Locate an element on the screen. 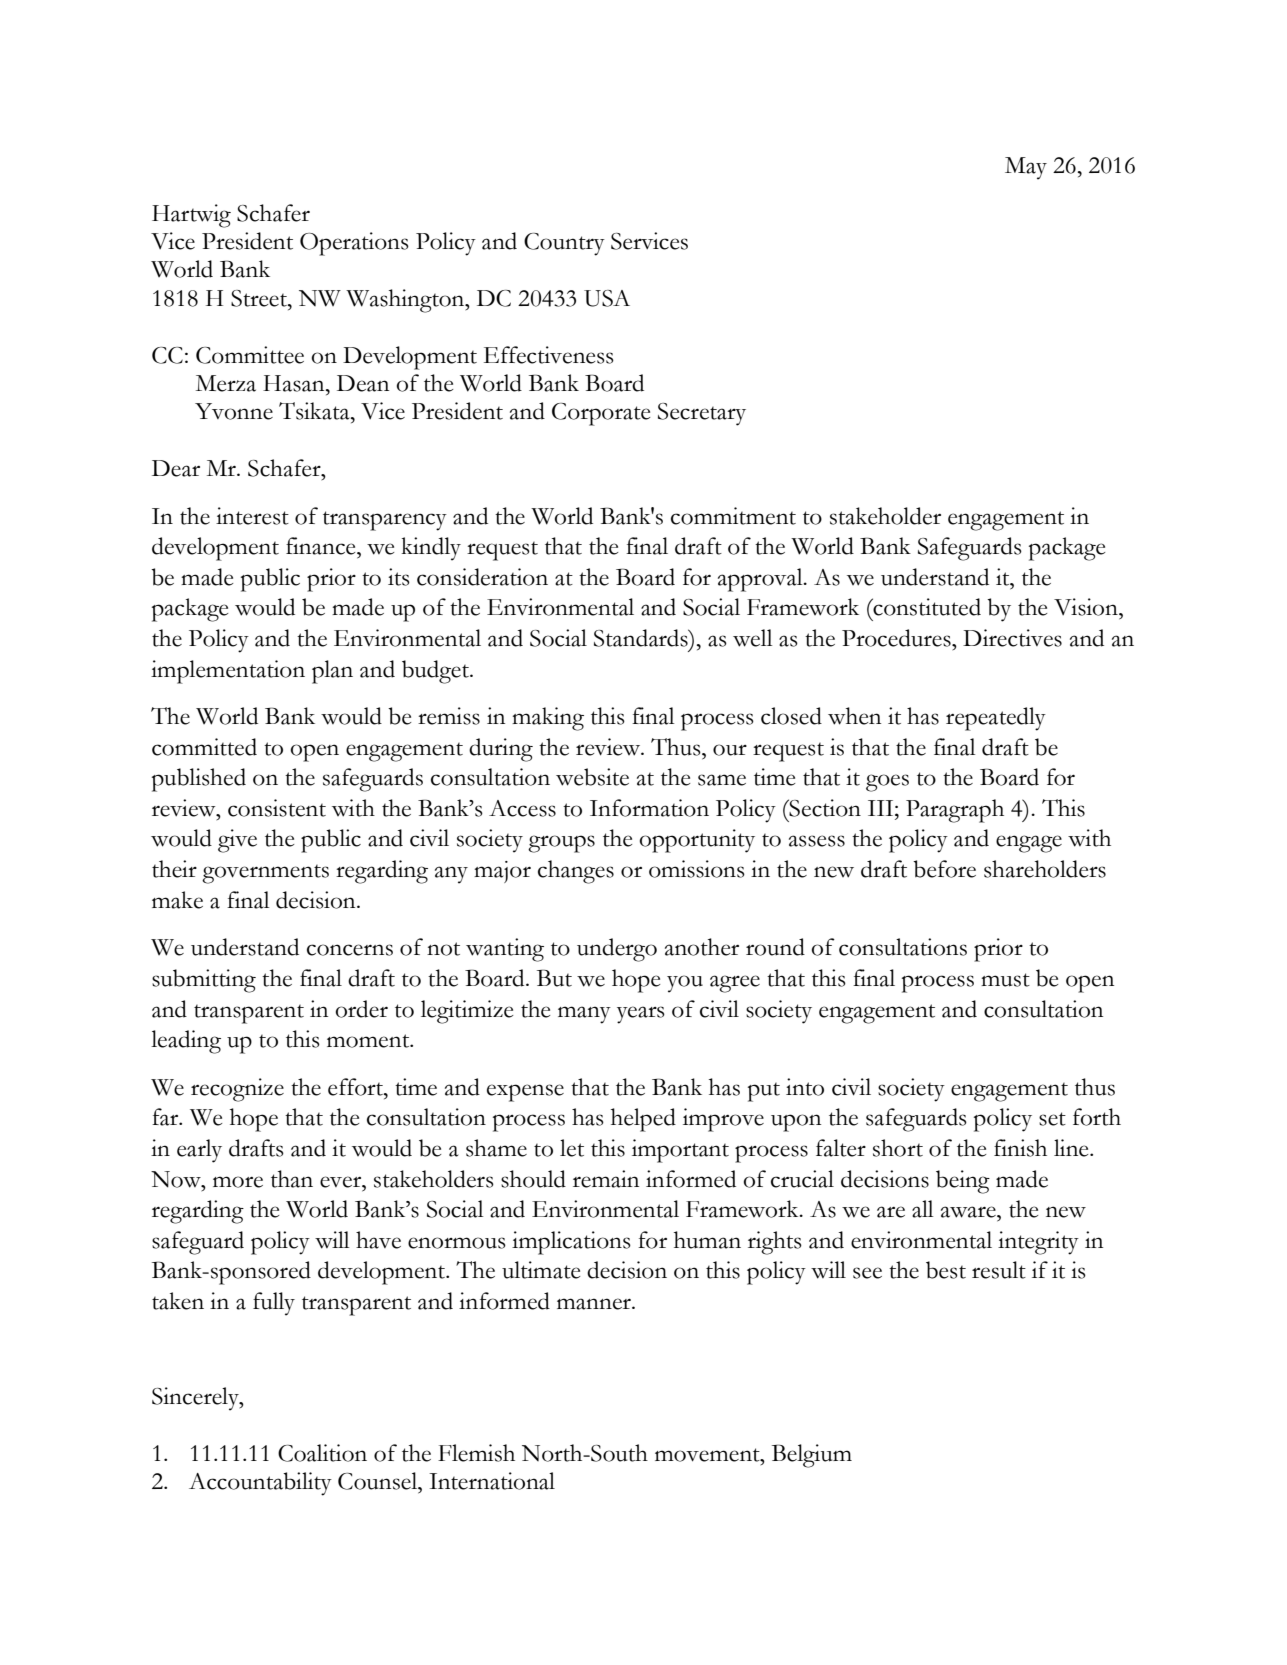 The height and width of the screenshot is (1665, 1287). Information is located at coordinates (649, 808).
